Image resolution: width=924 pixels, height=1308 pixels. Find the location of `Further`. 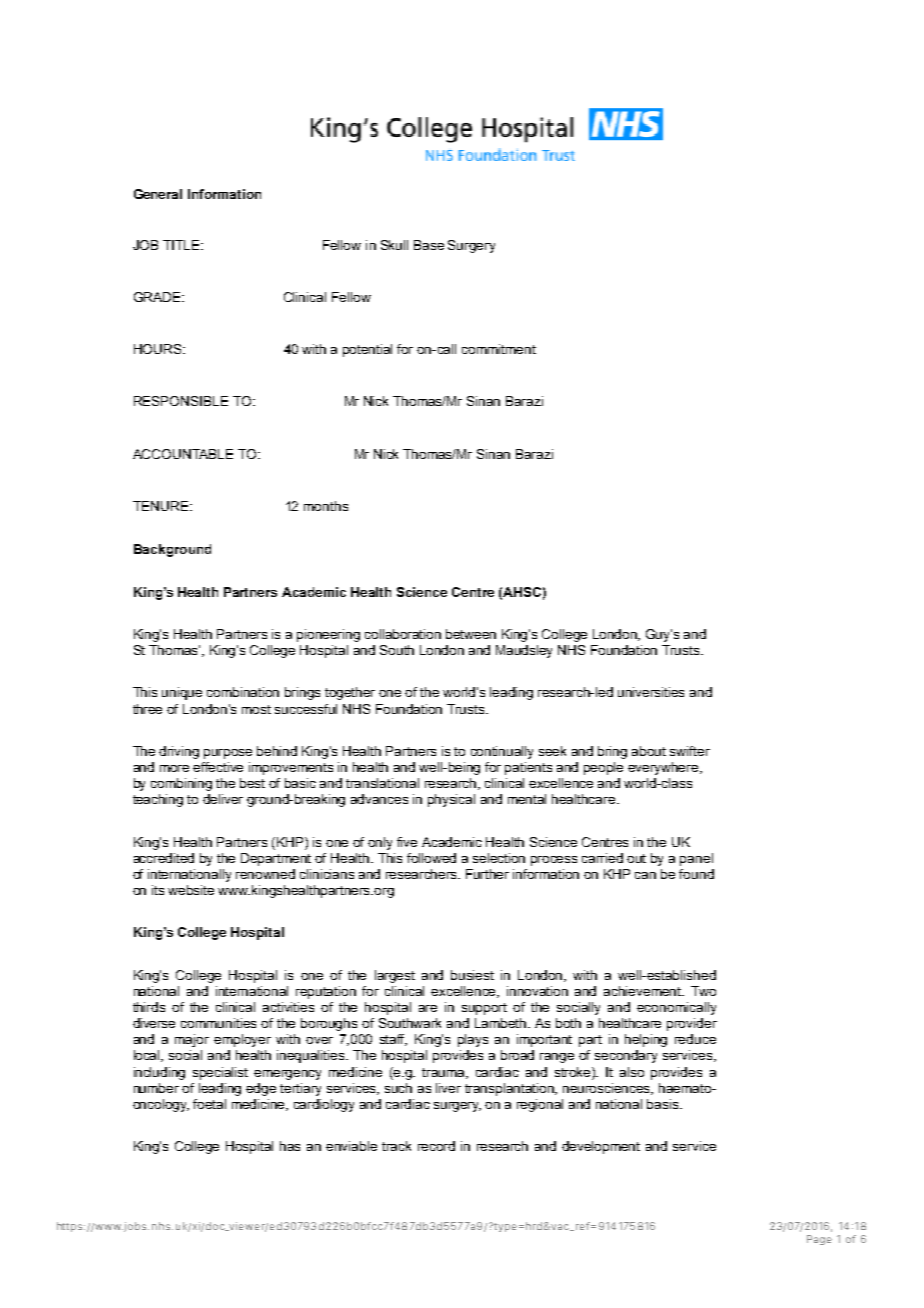

Further is located at coordinates (487, 874).
